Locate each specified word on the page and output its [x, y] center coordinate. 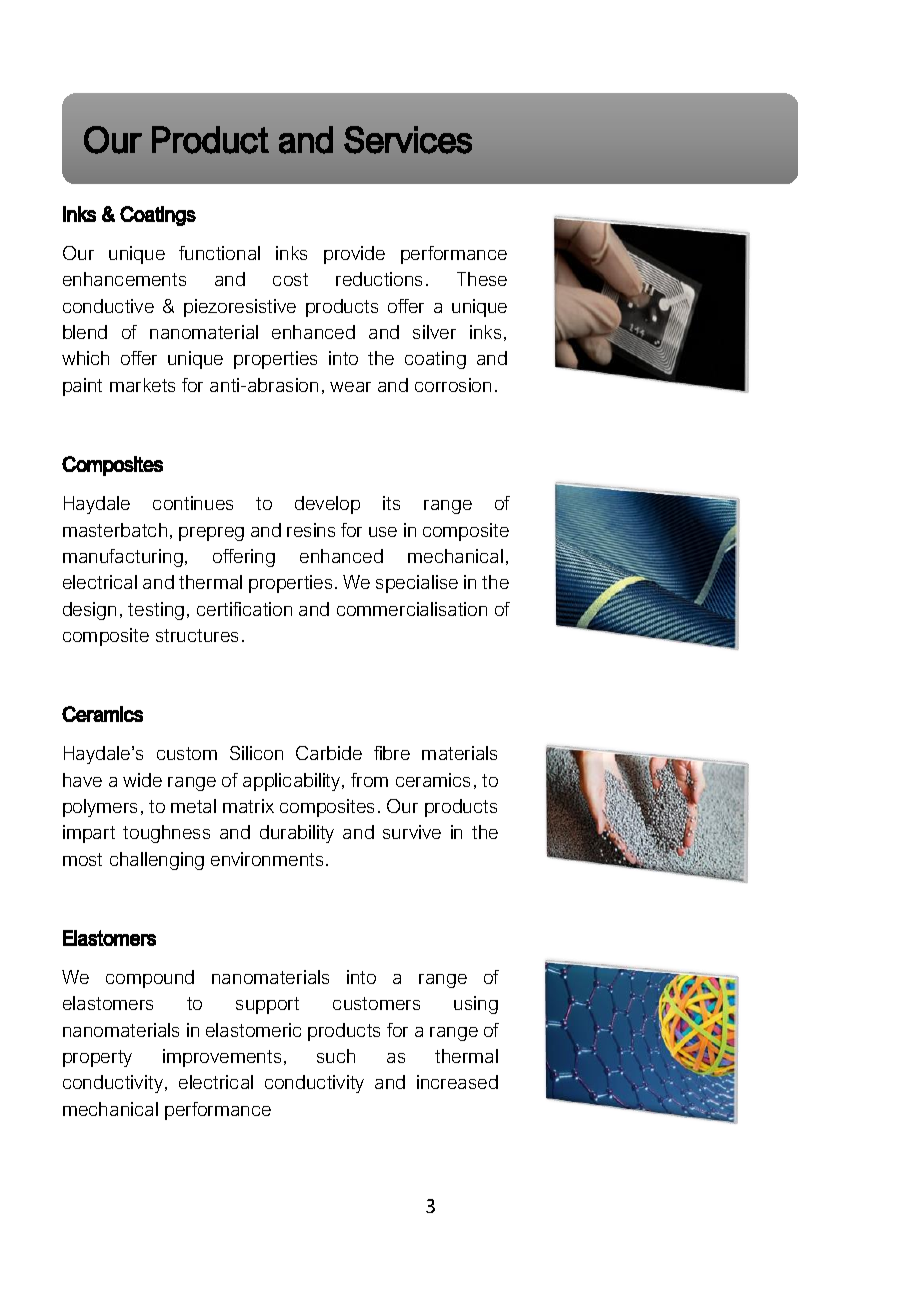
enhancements [124, 279]
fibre [392, 753]
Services [408, 140]
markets [142, 385]
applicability [293, 782]
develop [327, 505]
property [97, 1058]
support [267, 1005]
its [391, 503]
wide [142, 780]
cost [290, 279]
